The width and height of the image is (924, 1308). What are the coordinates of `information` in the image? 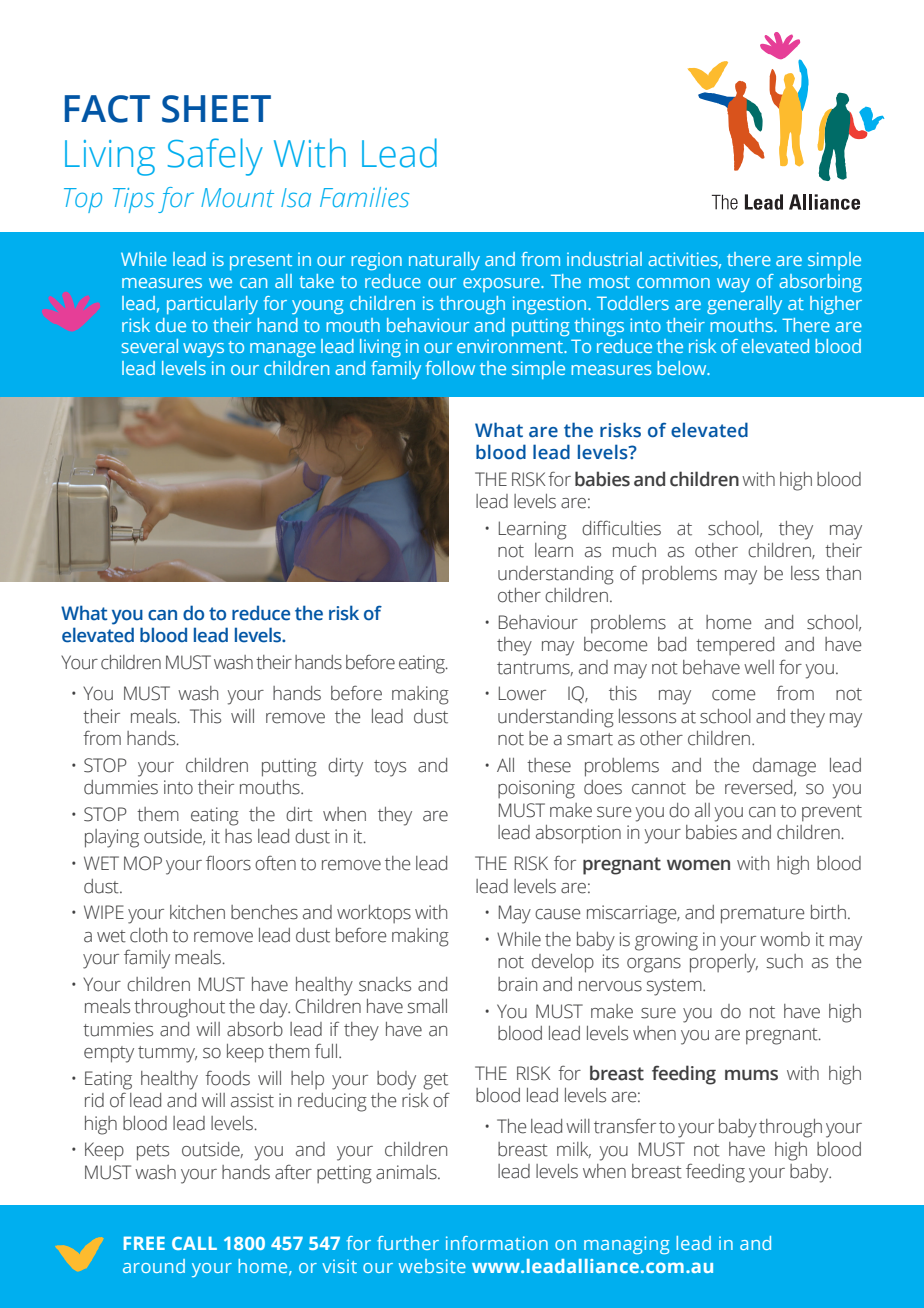 It's located at (497, 1243).
